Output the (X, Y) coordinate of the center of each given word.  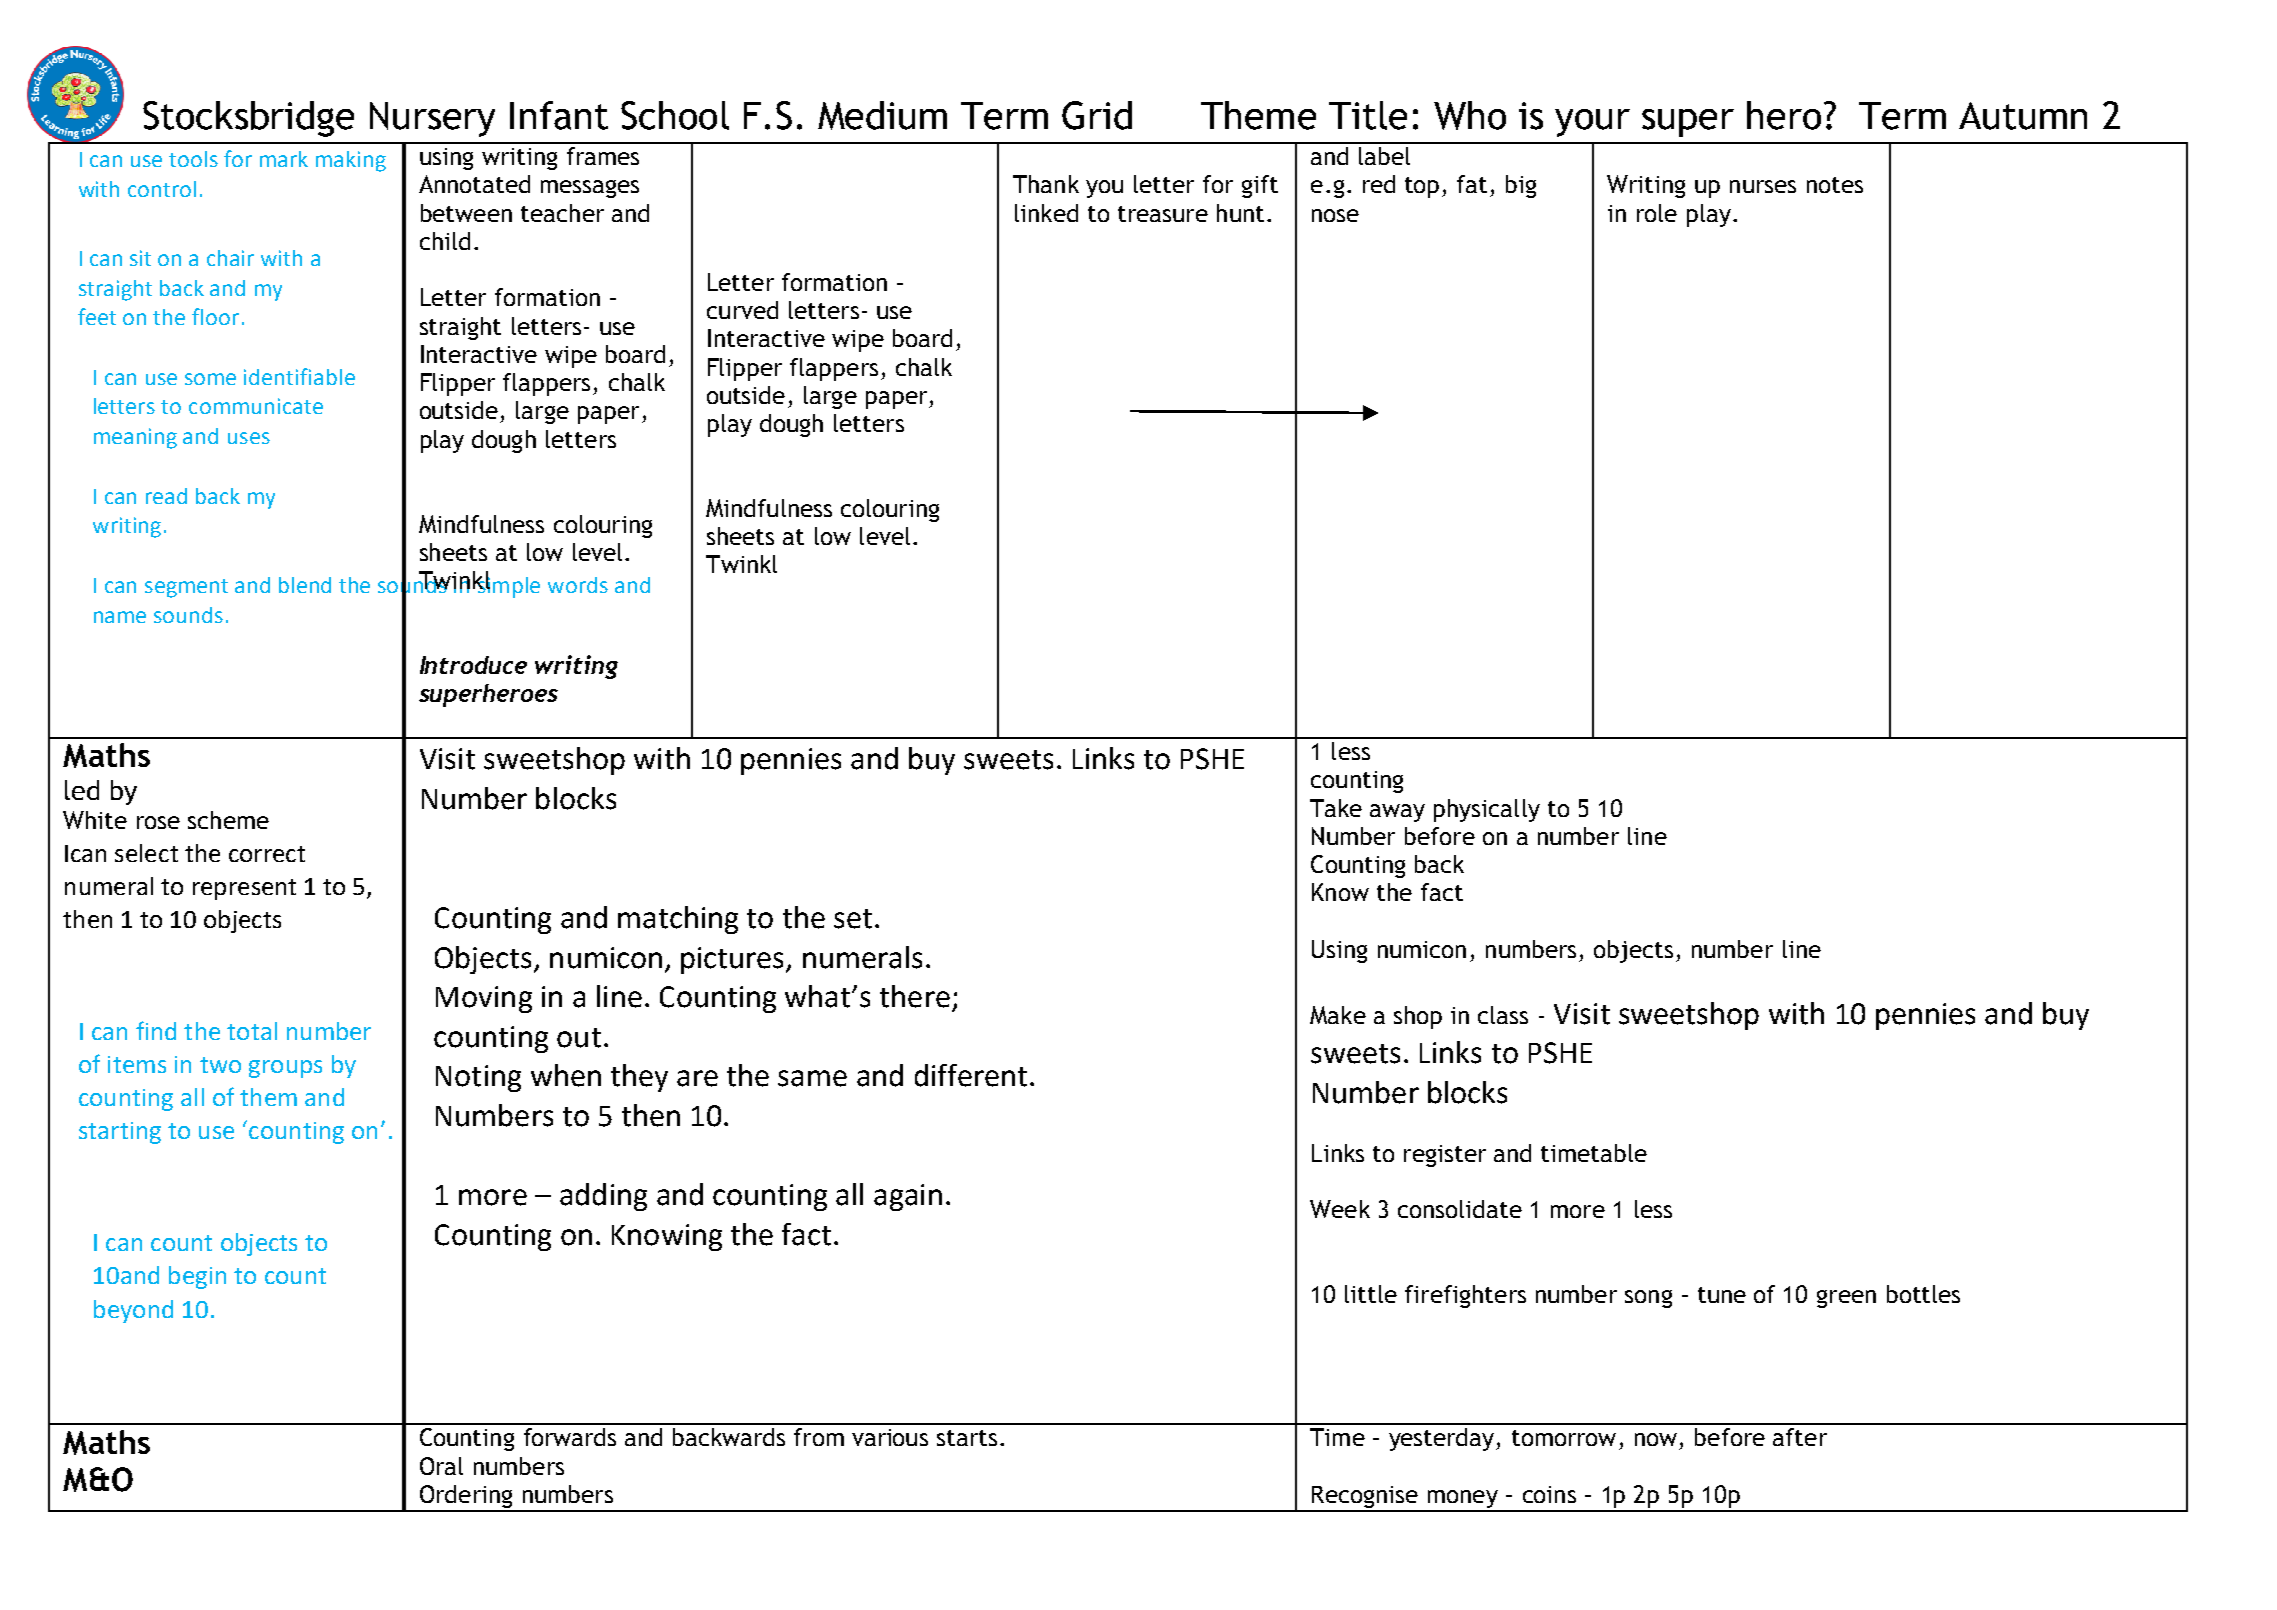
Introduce (473, 665)
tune (1722, 1295)
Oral (441, 1466)
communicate (256, 406)
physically (1487, 810)
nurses (1763, 186)
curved (742, 310)
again (908, 1197)
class (1503, 1015)
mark (284, 159)
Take (1336, 808)
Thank (1046, 184)
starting (120, 1133)
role (1657, 213)
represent (244, 889)
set (853, 919)
